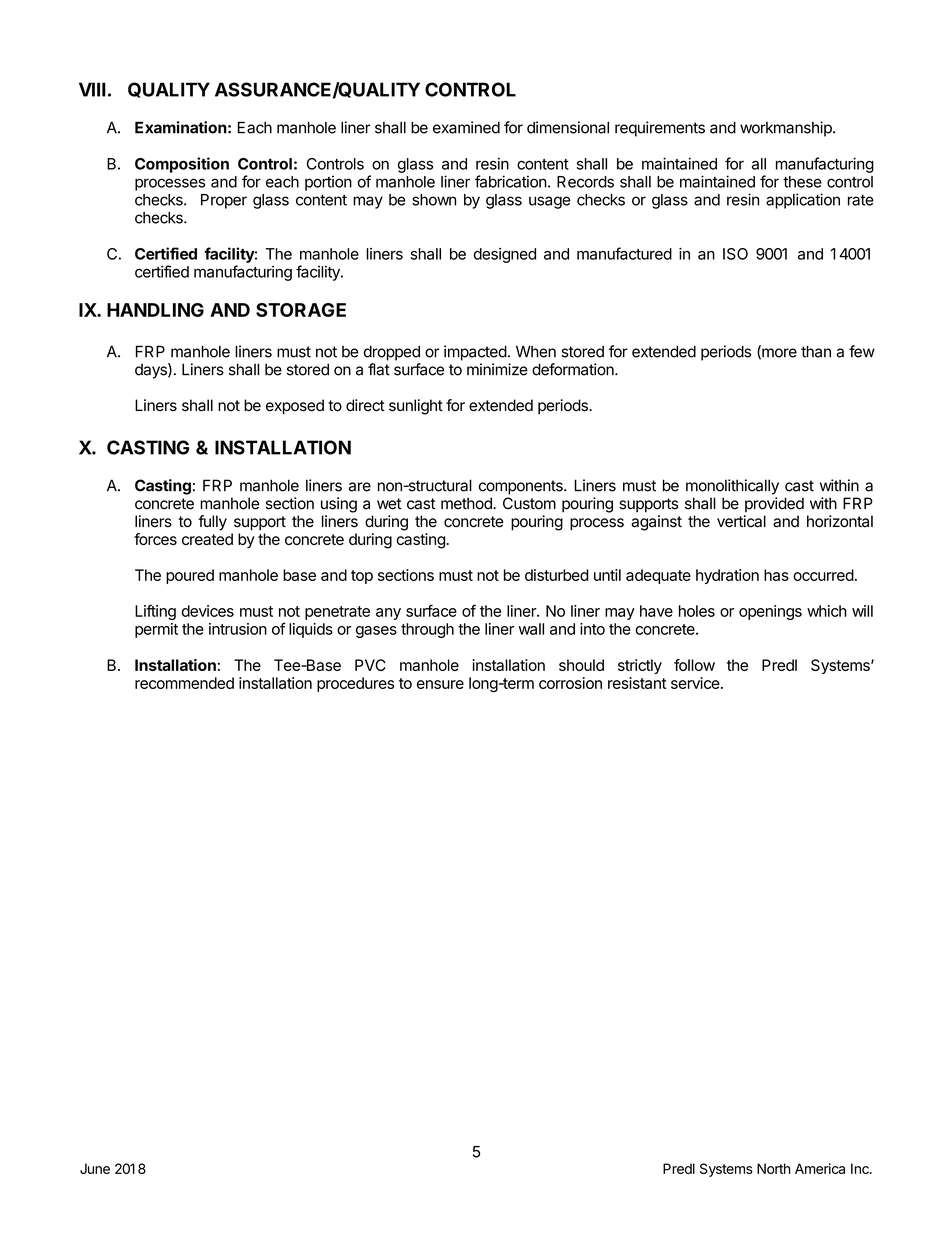 The image size is (952, 1233). I want to click on fully, so click(212, 523).
